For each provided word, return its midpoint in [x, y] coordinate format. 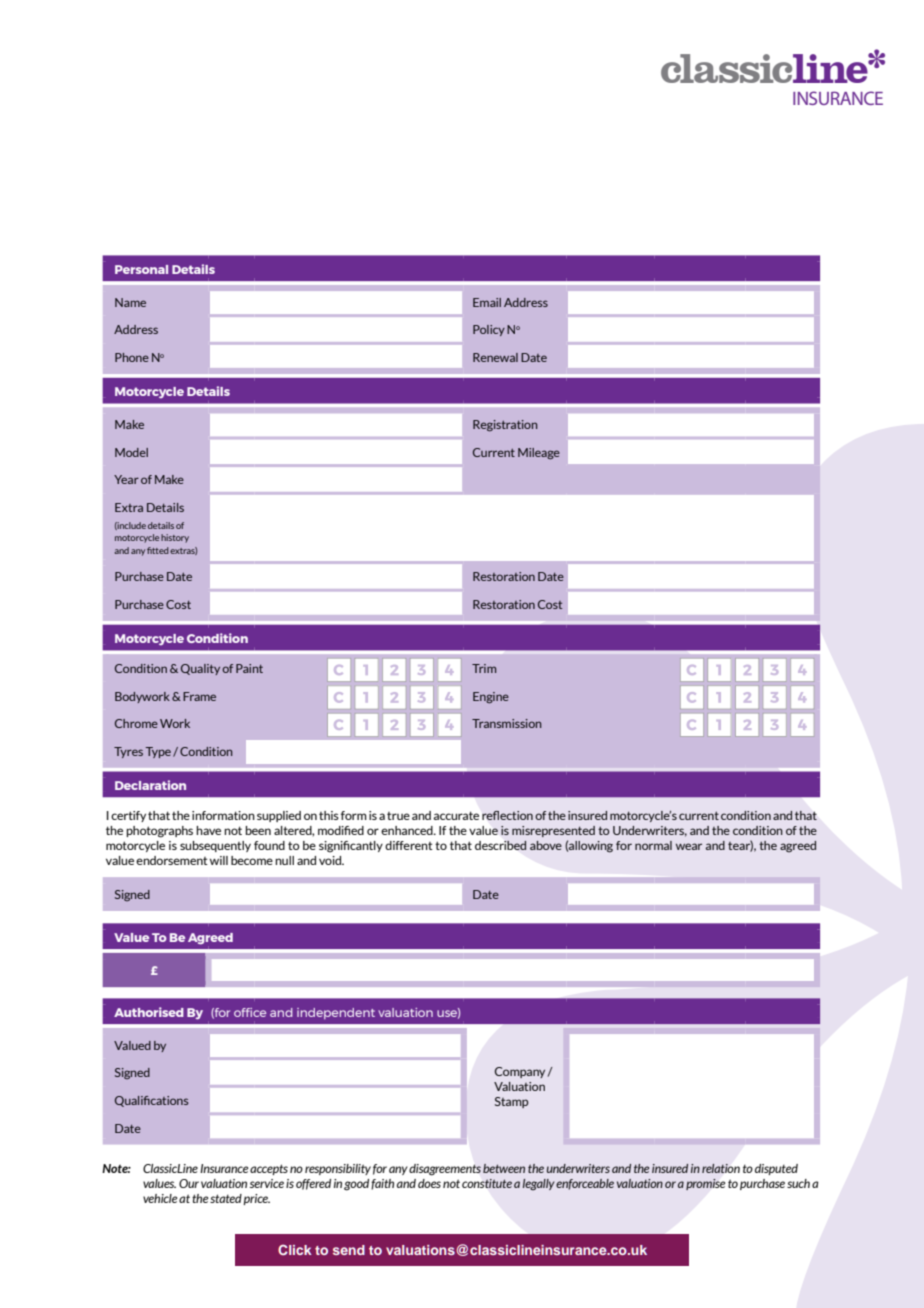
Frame [199, 696]
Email [487, 302]
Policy [489, 330]
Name [130, 302]
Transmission [507, 723]
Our [189, 1183]
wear [689, 846]
